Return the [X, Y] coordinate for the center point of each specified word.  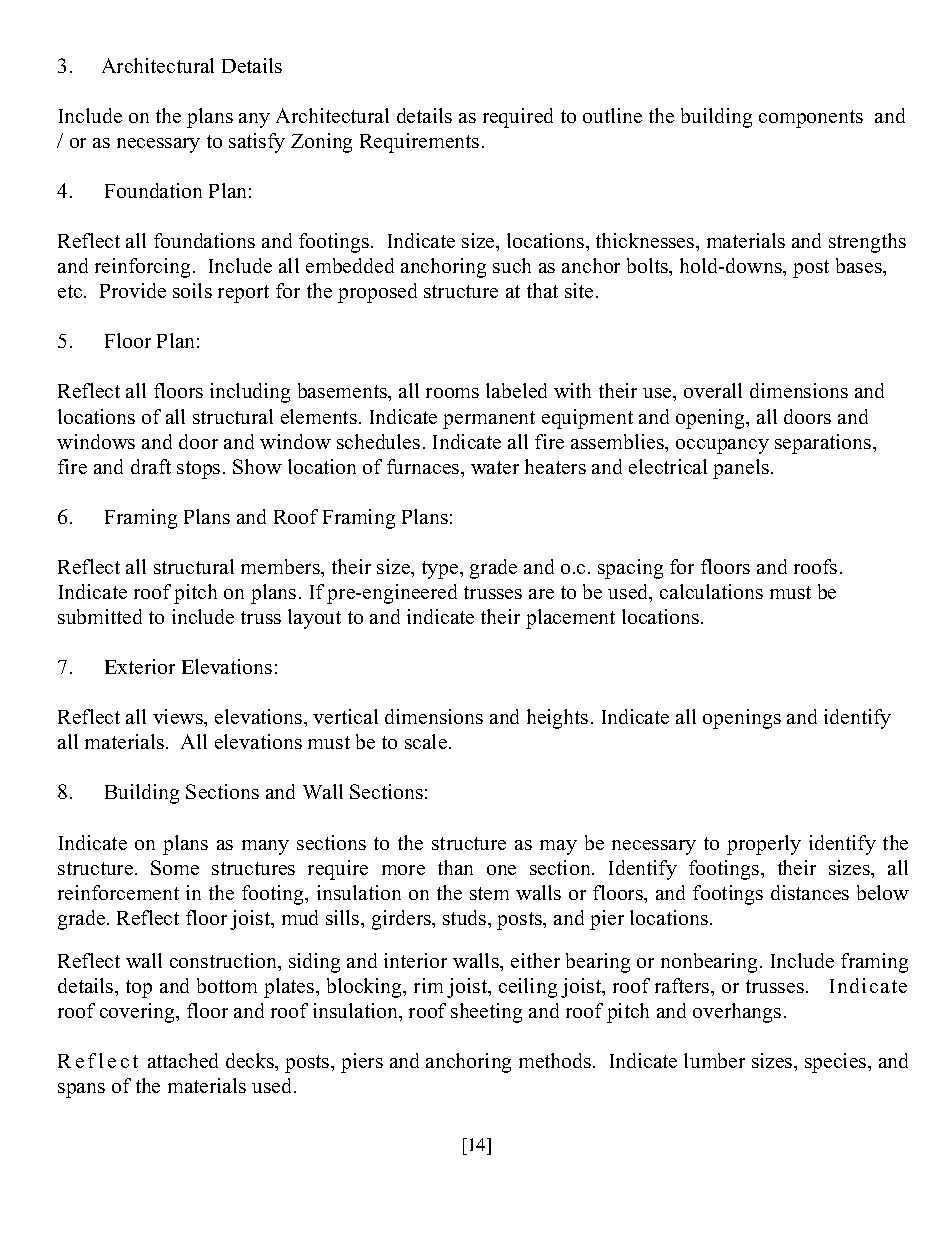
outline [612, 115]
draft [151, 466]
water [495, 467]
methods [556, 1060]
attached [183, 1060]
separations [824, 444]
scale [427, 741]
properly [764, 845]
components [811, 119]
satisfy [257, 143]
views [179, 718]
